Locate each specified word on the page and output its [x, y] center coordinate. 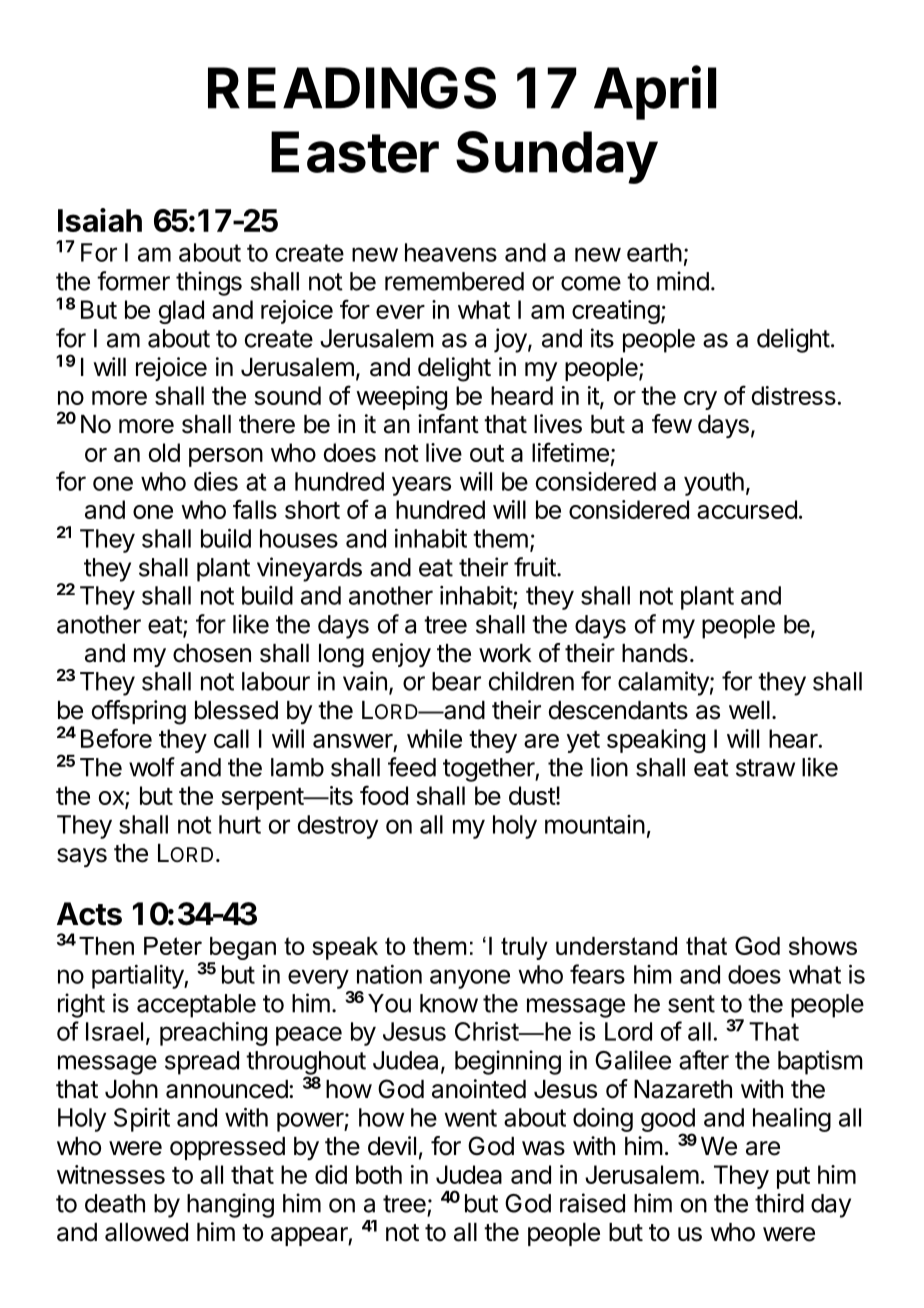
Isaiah [100, 220]
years [421, 486]
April [655, 92]
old [164, 452]
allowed [146, 1232]
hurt [240, 824]
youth [714, 484]
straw [765, 768]
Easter [355, 152]
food [384, 795]
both [379, 1174]
